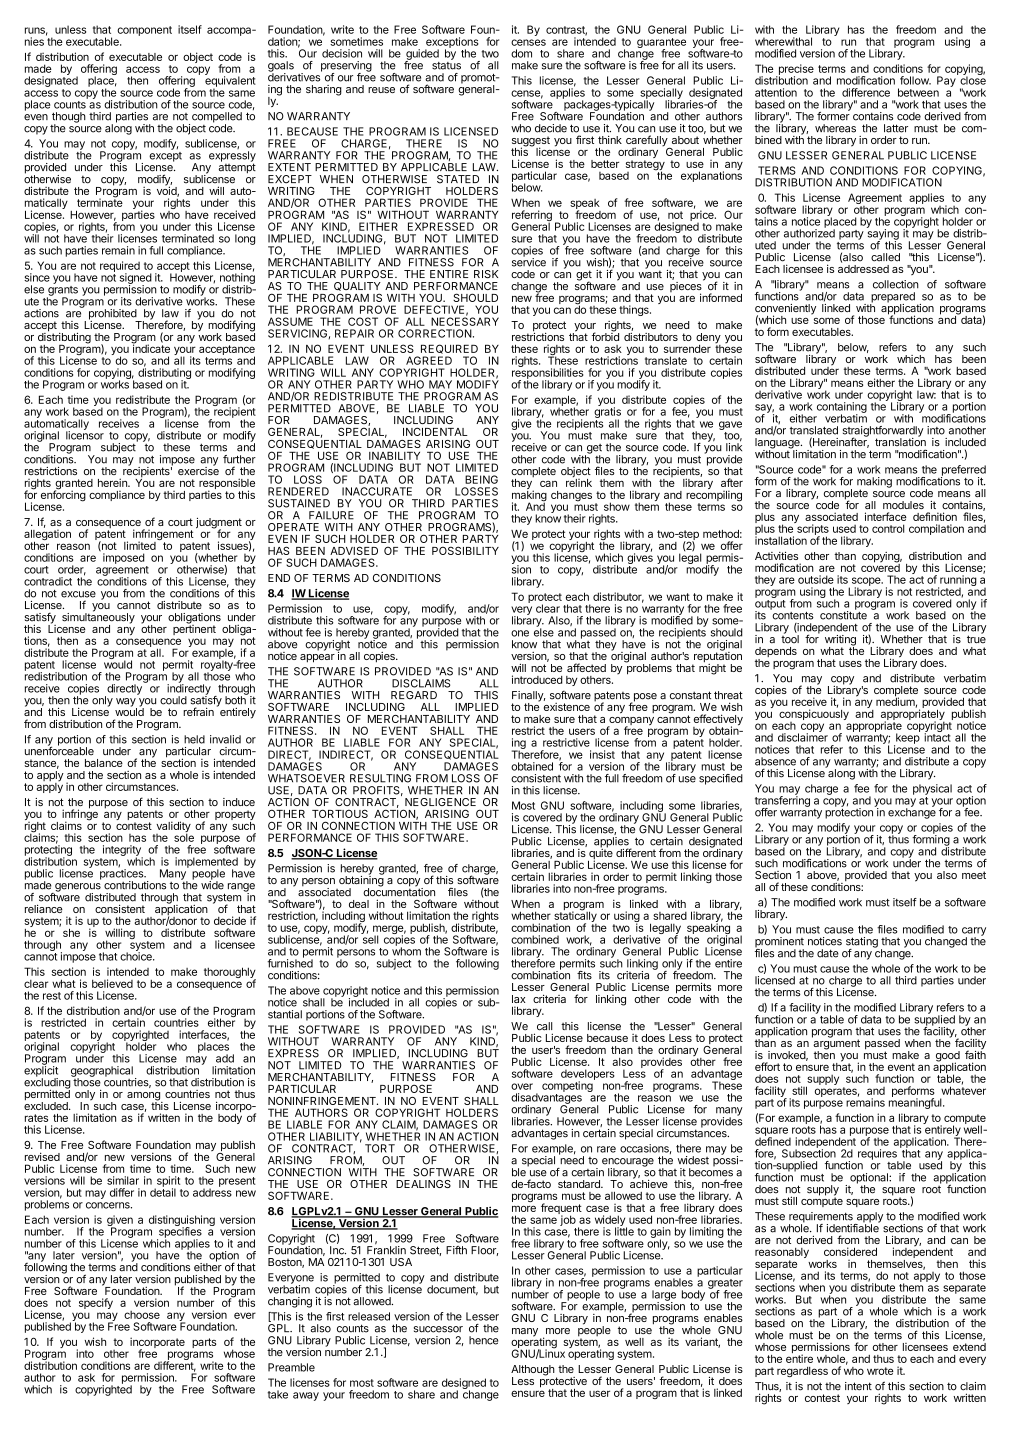  I want to click on intact, so click(937, 736).
